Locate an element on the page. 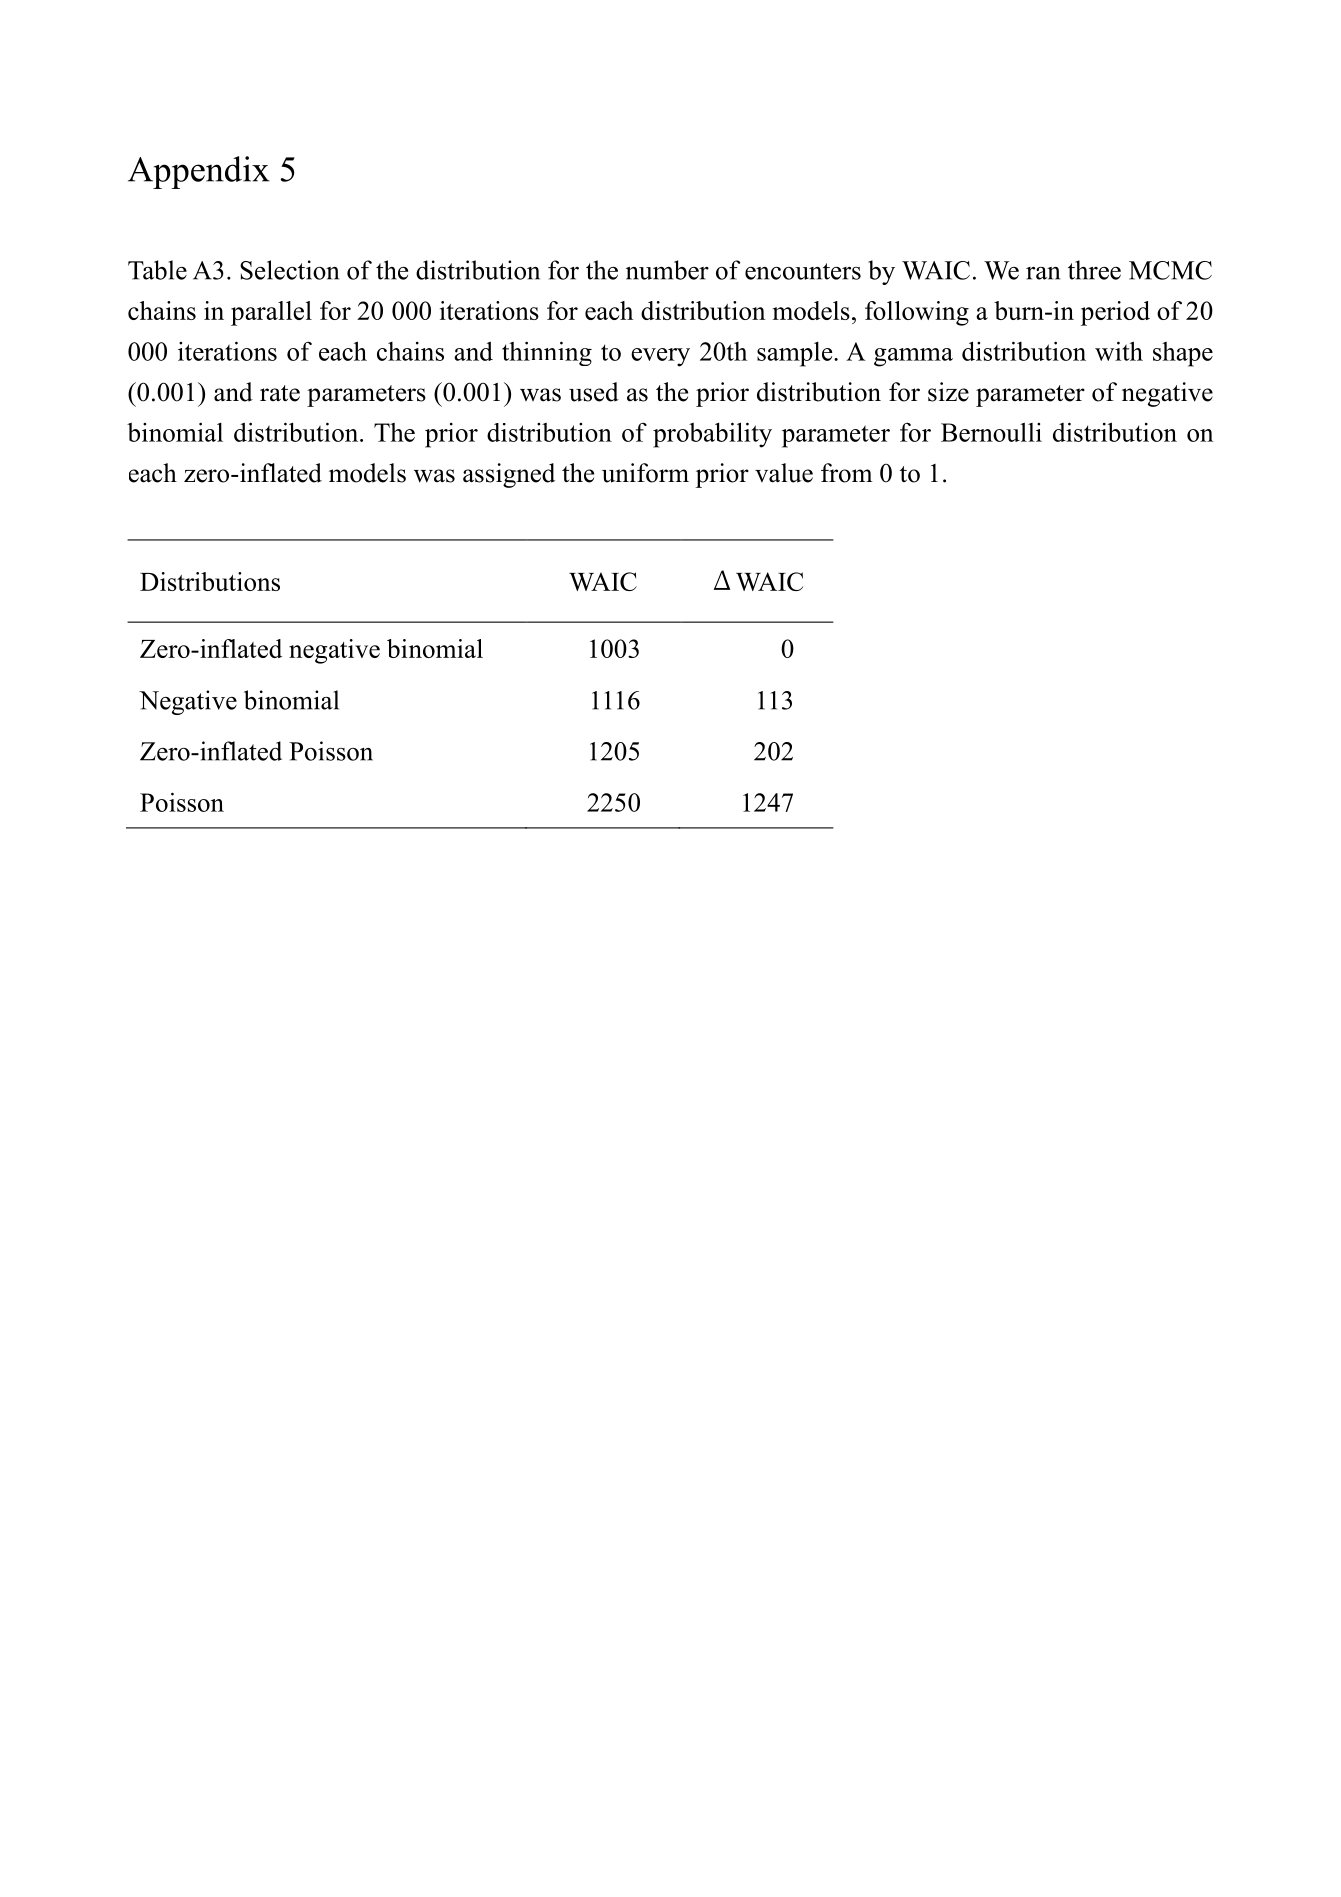 This document has width=1341, height=1897. every is located at coordinates (660, 357).
